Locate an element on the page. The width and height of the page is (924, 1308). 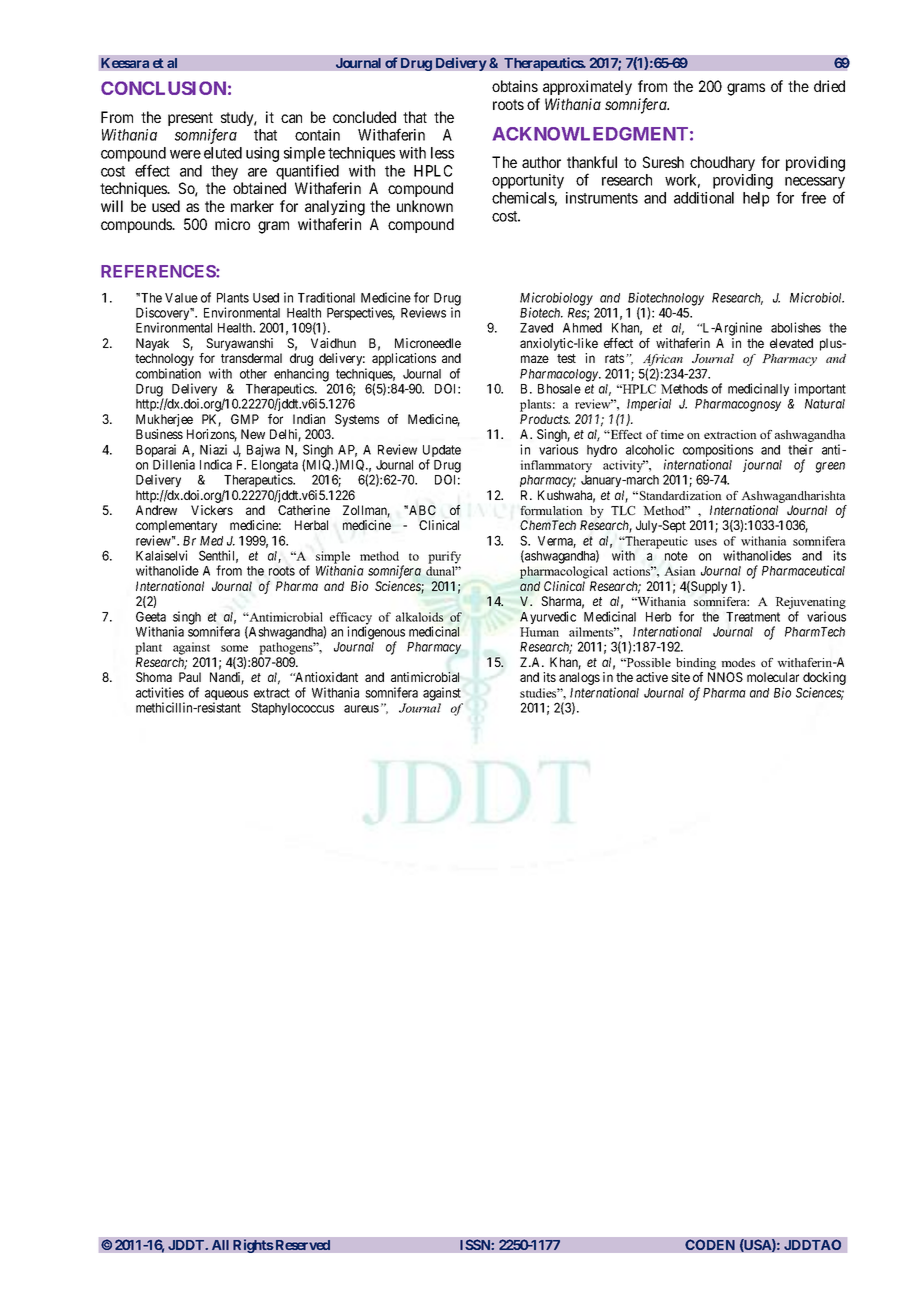
Value is located at coordinates (181, 298).
